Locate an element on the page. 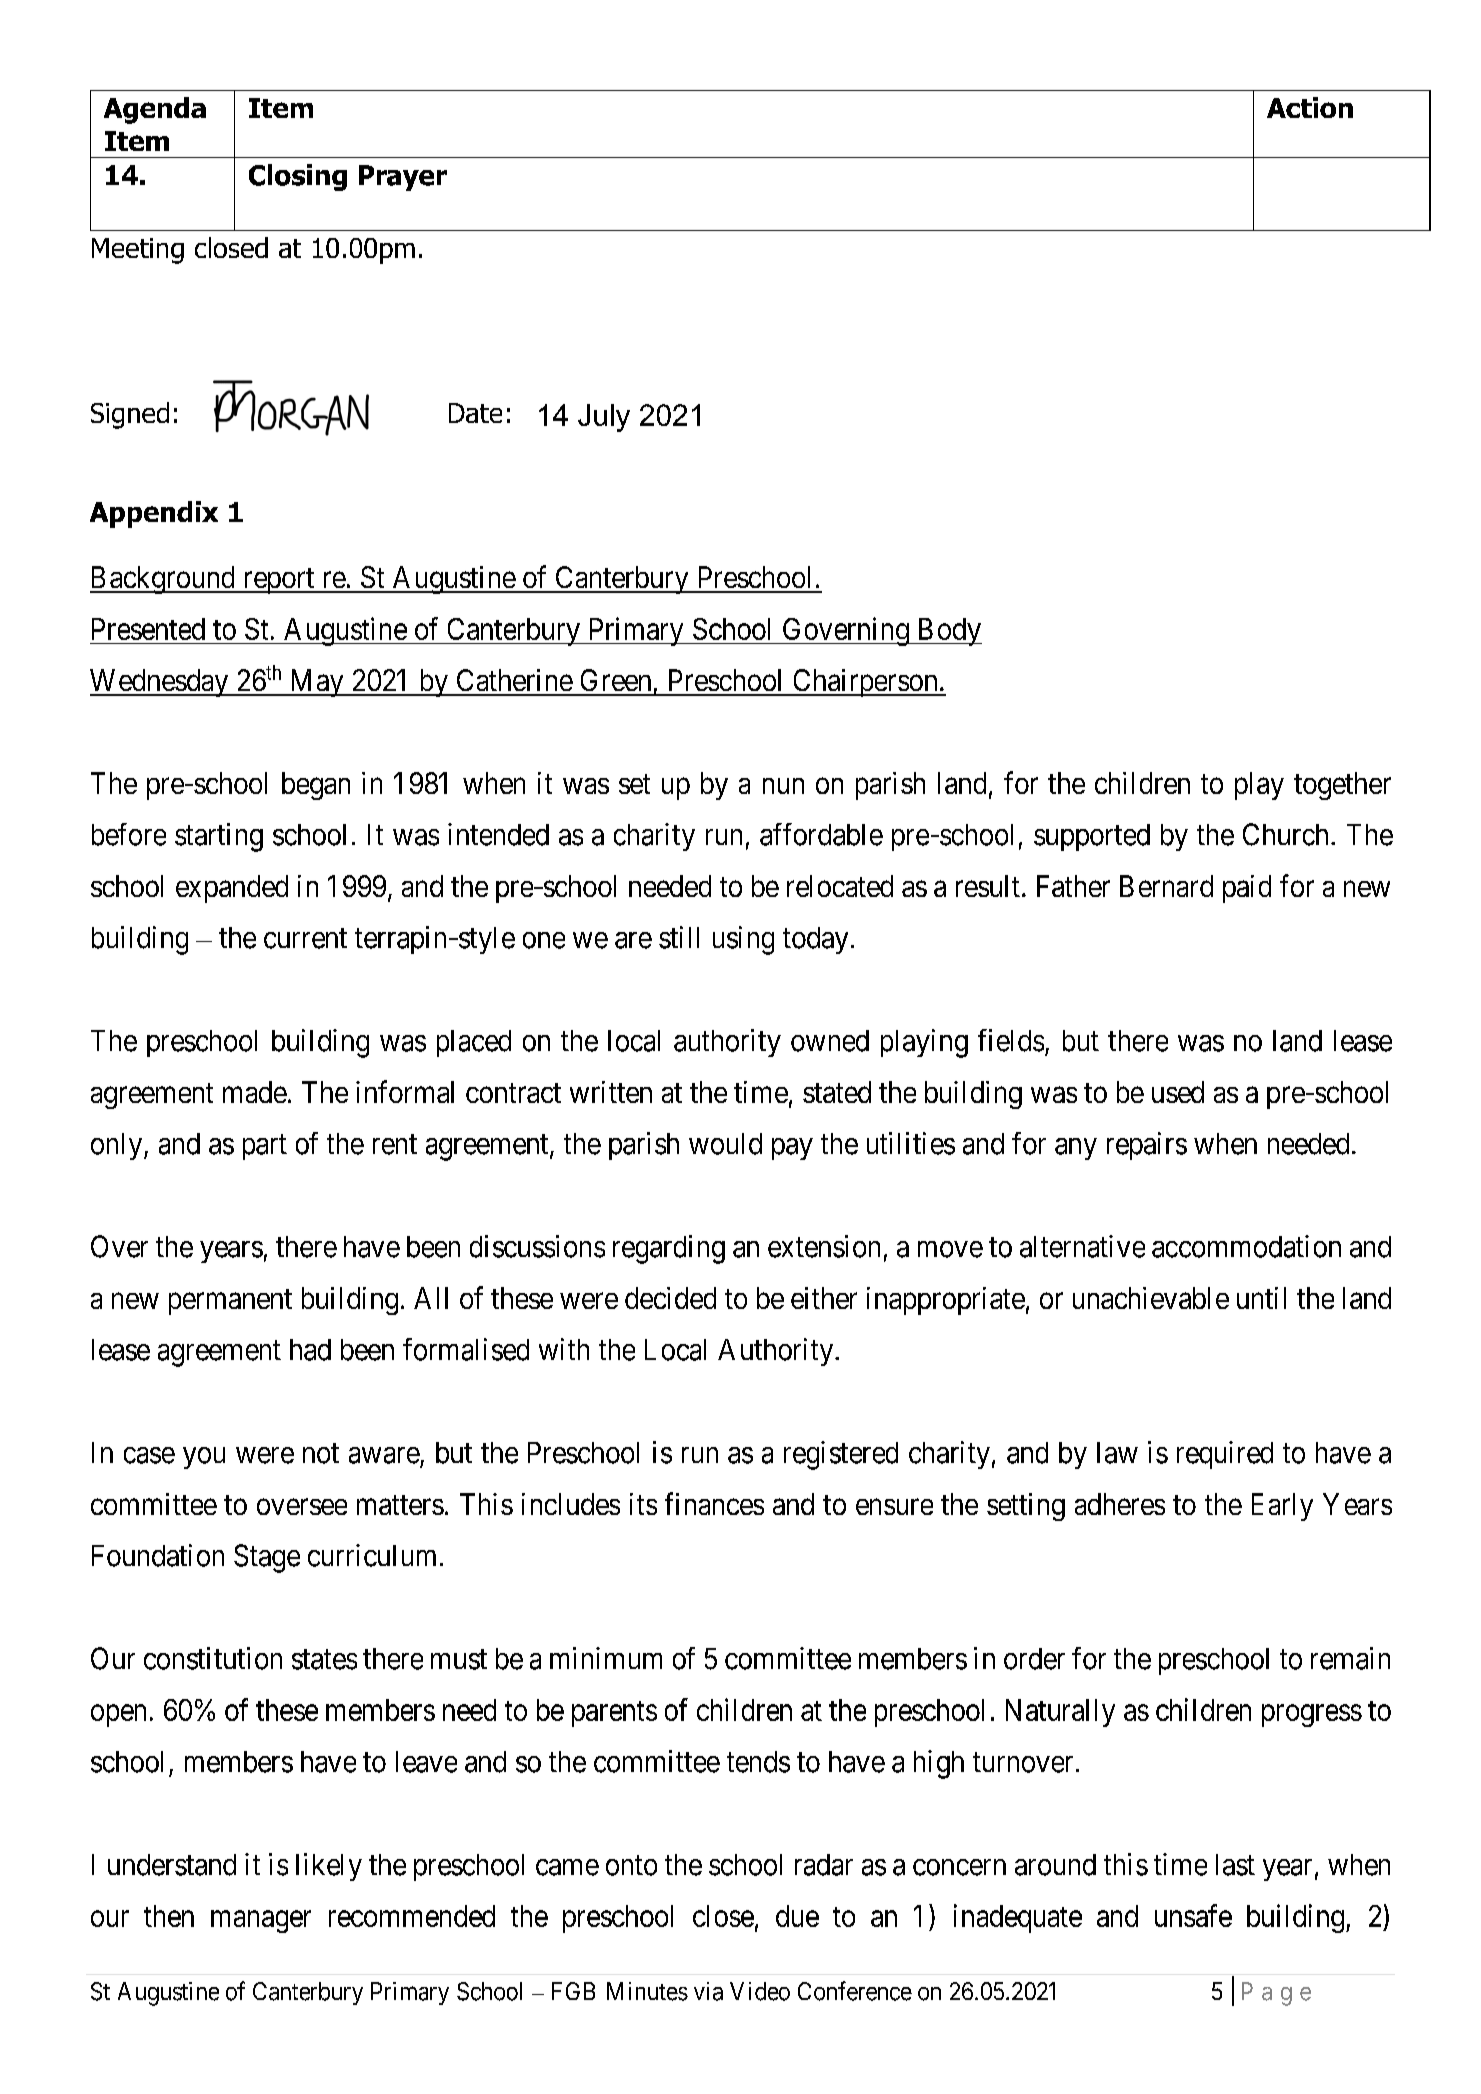 The height and width of the document is (2094, 1481). using is located at coordinates (743, 940).
